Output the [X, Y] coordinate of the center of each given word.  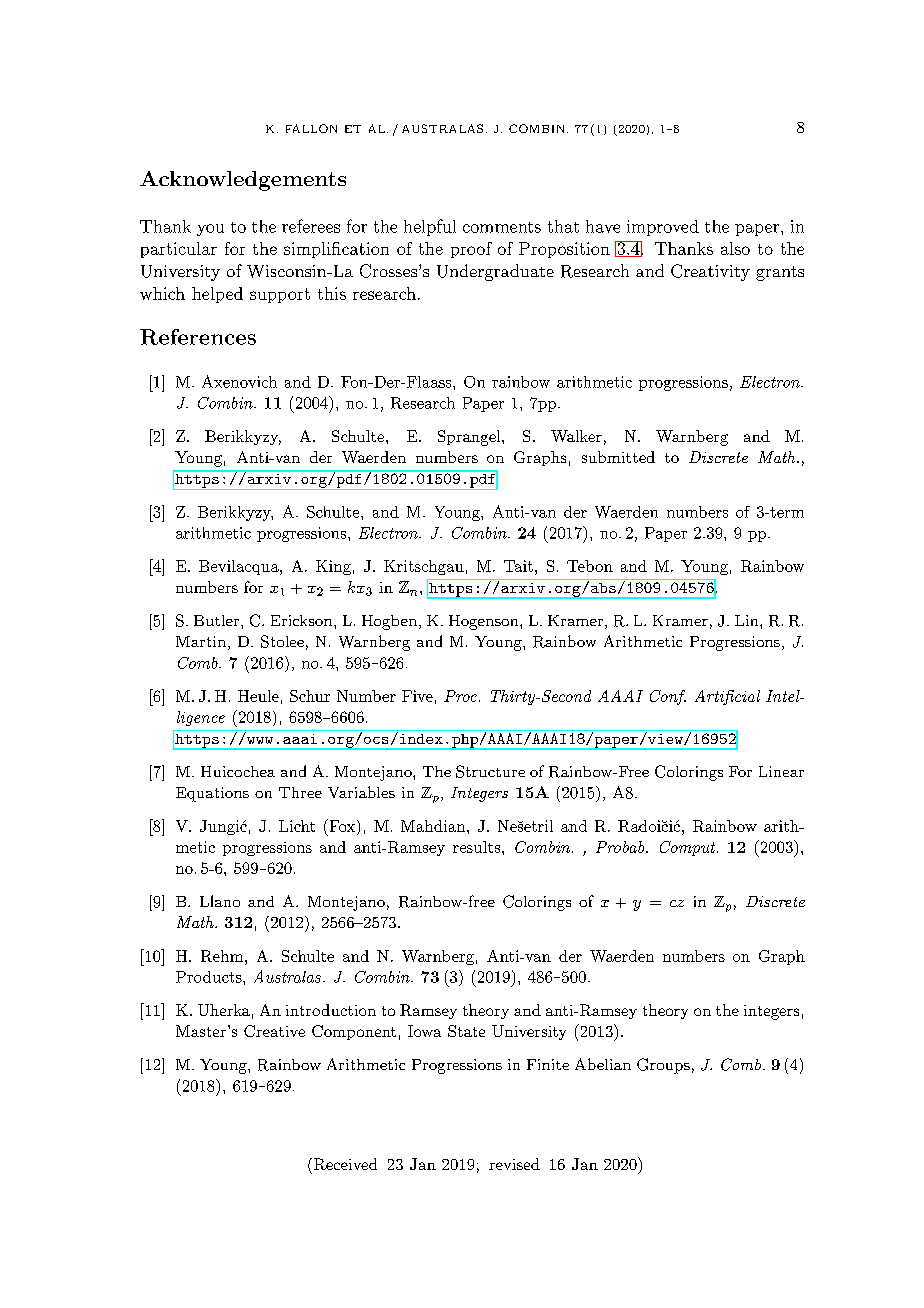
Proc [460, 696]
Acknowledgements [243, 181]
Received [344, 1164]
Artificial [727, 697]
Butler [218, 620]
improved [663, 228]
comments [502, 227]
